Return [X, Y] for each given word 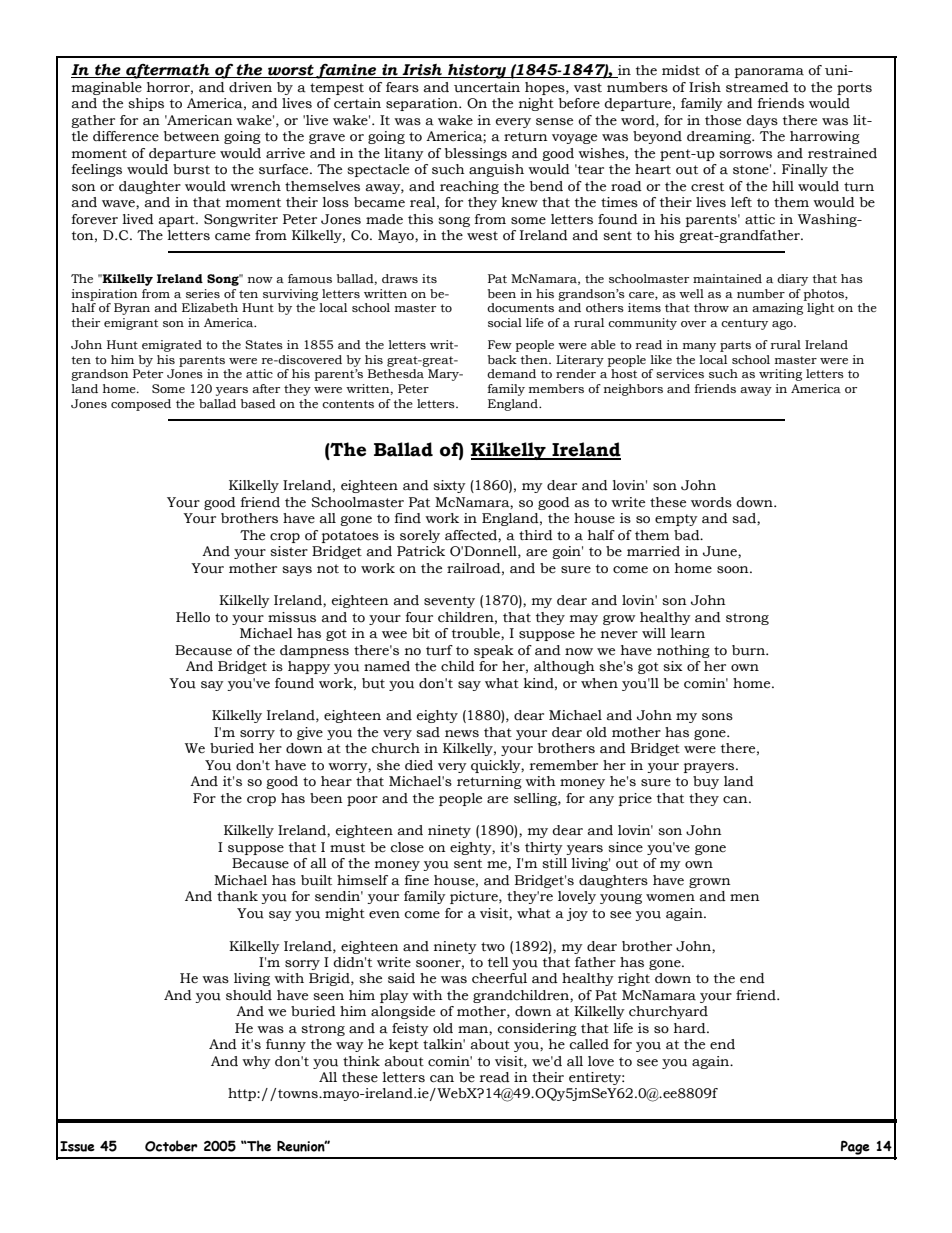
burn [749, 650]
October [171, 1146]
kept [404, 1045]
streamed [757, 87]
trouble [477, 634]
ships [146, 104]
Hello [193, 617]
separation [423, 104]
